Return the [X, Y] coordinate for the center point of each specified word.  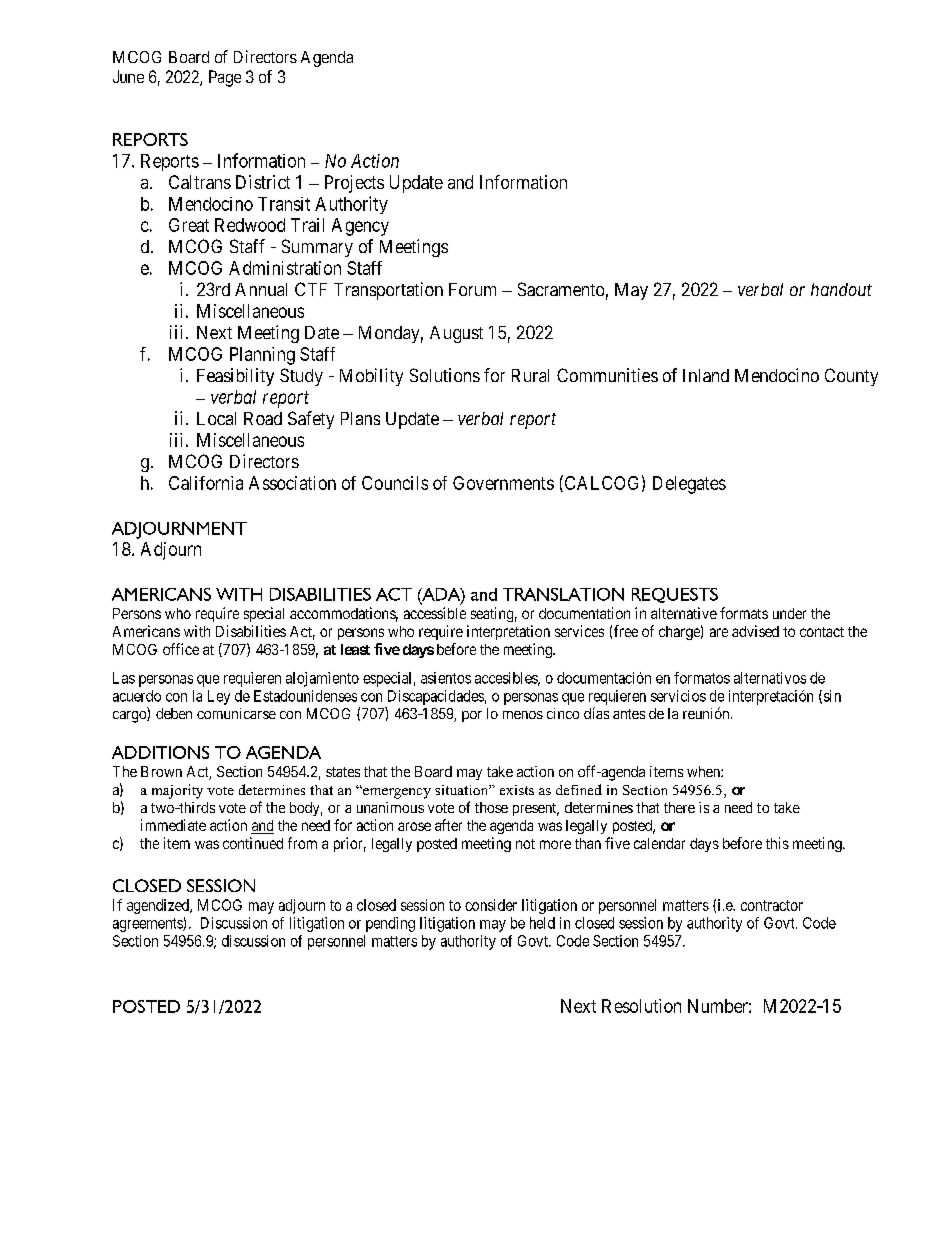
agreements [148, 925]
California [206, 483]
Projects [354, 184]
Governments [503, 483]
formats [744, 613]
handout [841, 289]
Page [225, 78]
